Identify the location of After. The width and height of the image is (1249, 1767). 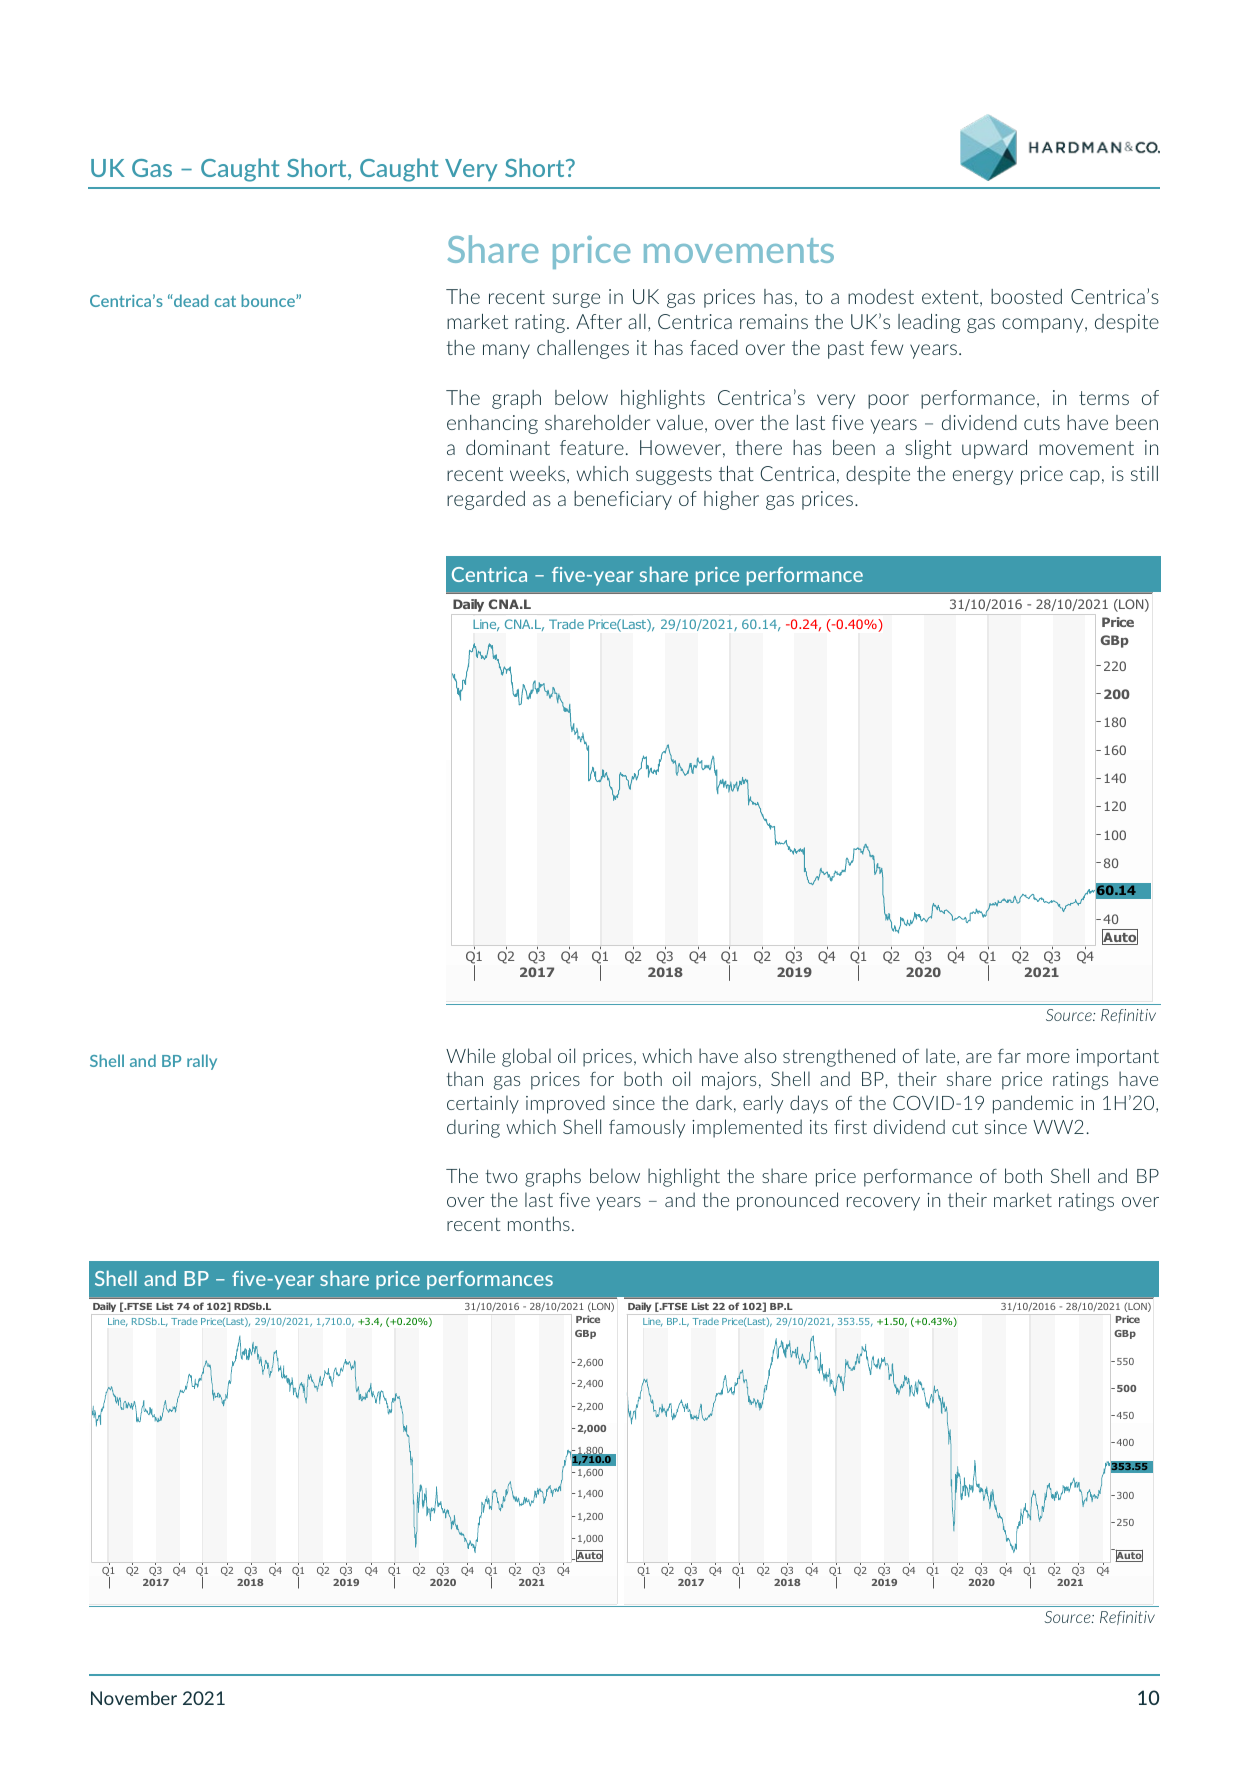
(599, 321).
